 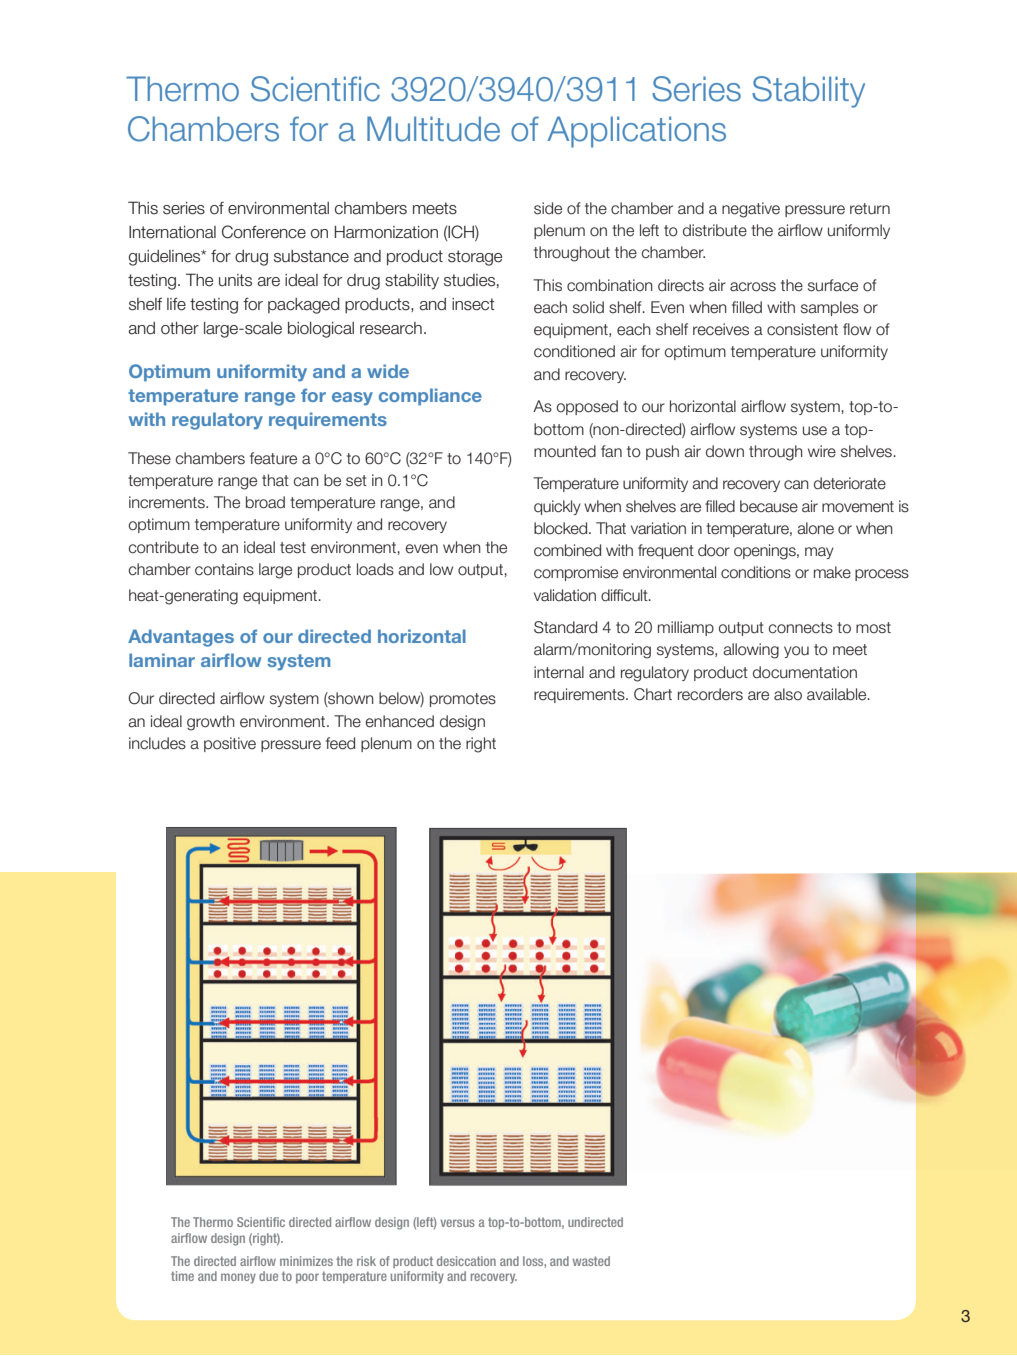 What do you see at coordinates (264, 232) in the screenshot?
I see `Conference` at bounding box center [264, 232].
